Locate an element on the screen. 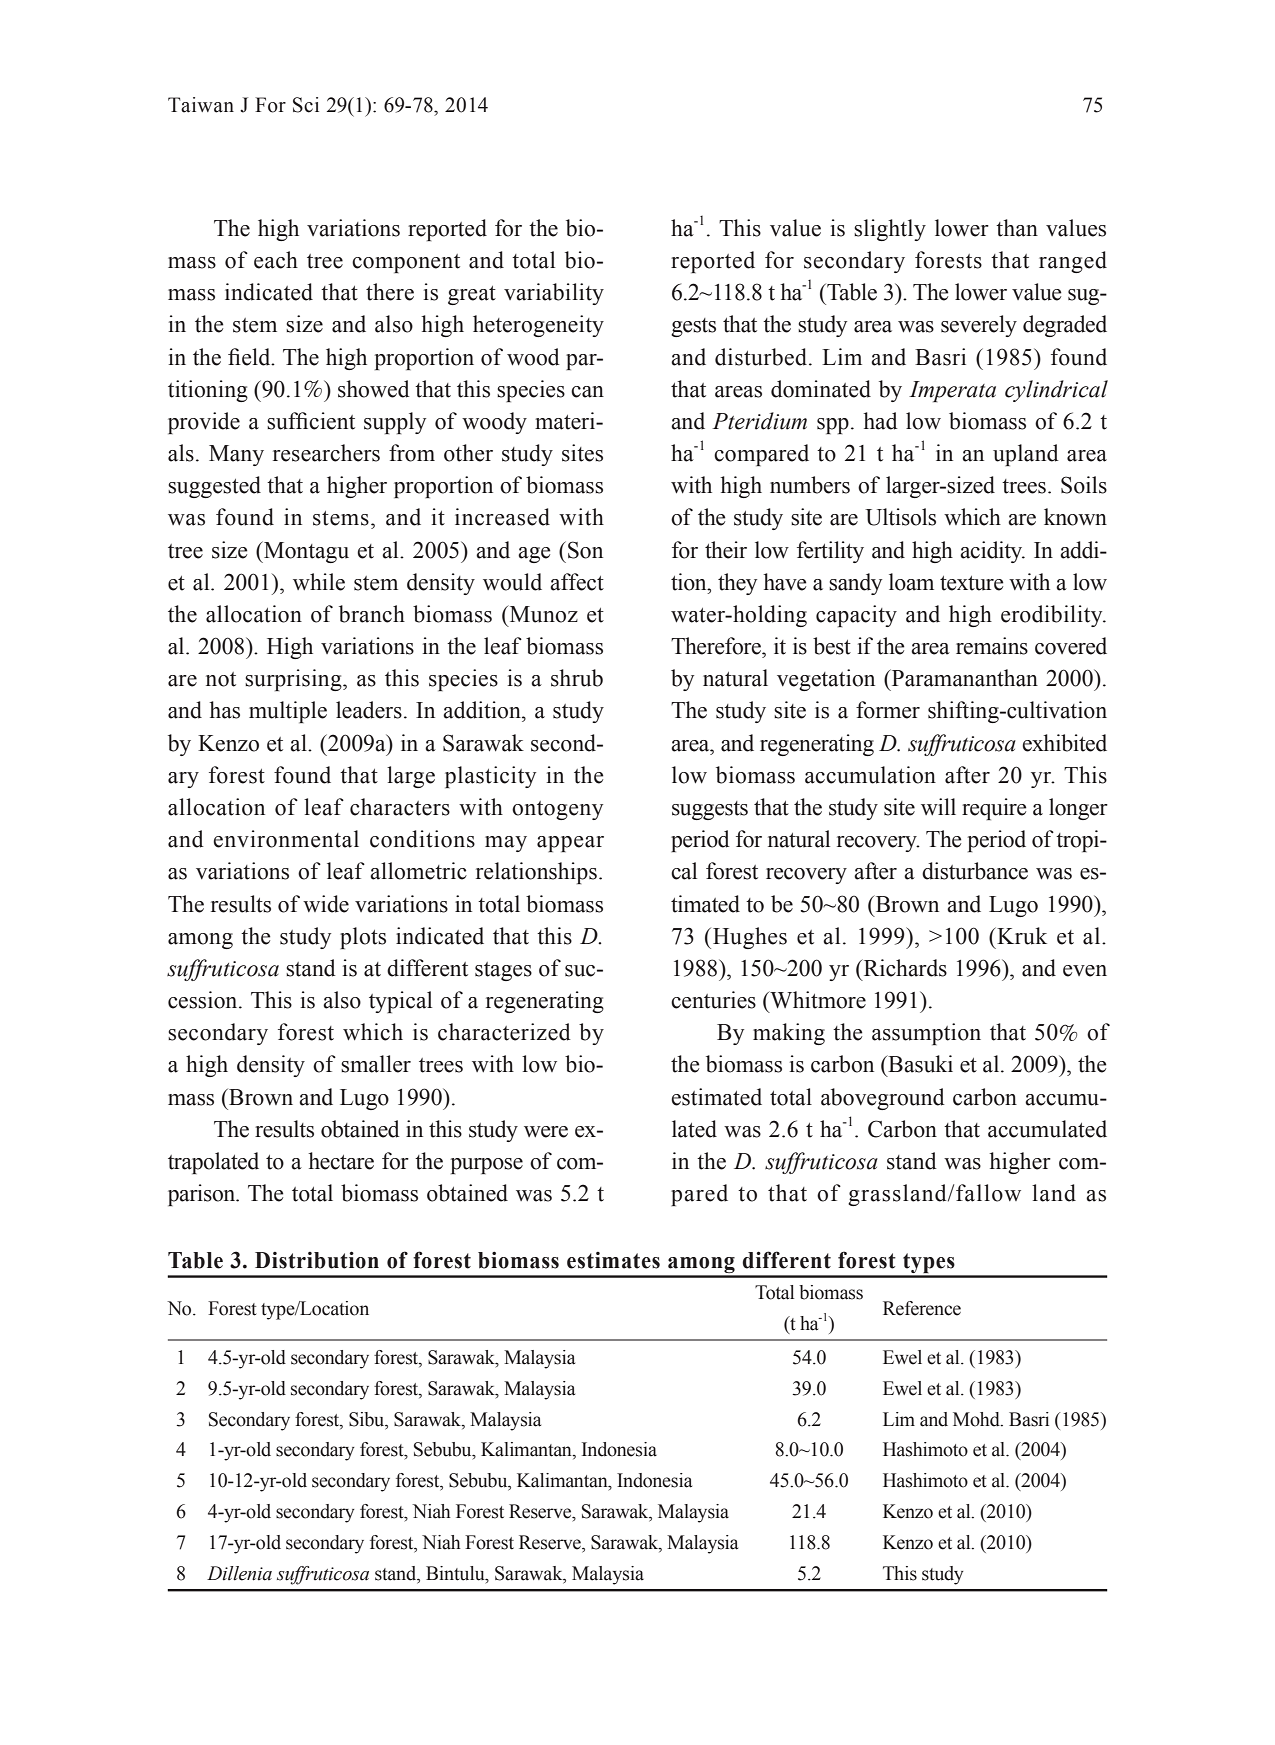 Image resolution: width=1275 pixels, height=1745 pixels. hectare is located at coordinates (341, 1161).
